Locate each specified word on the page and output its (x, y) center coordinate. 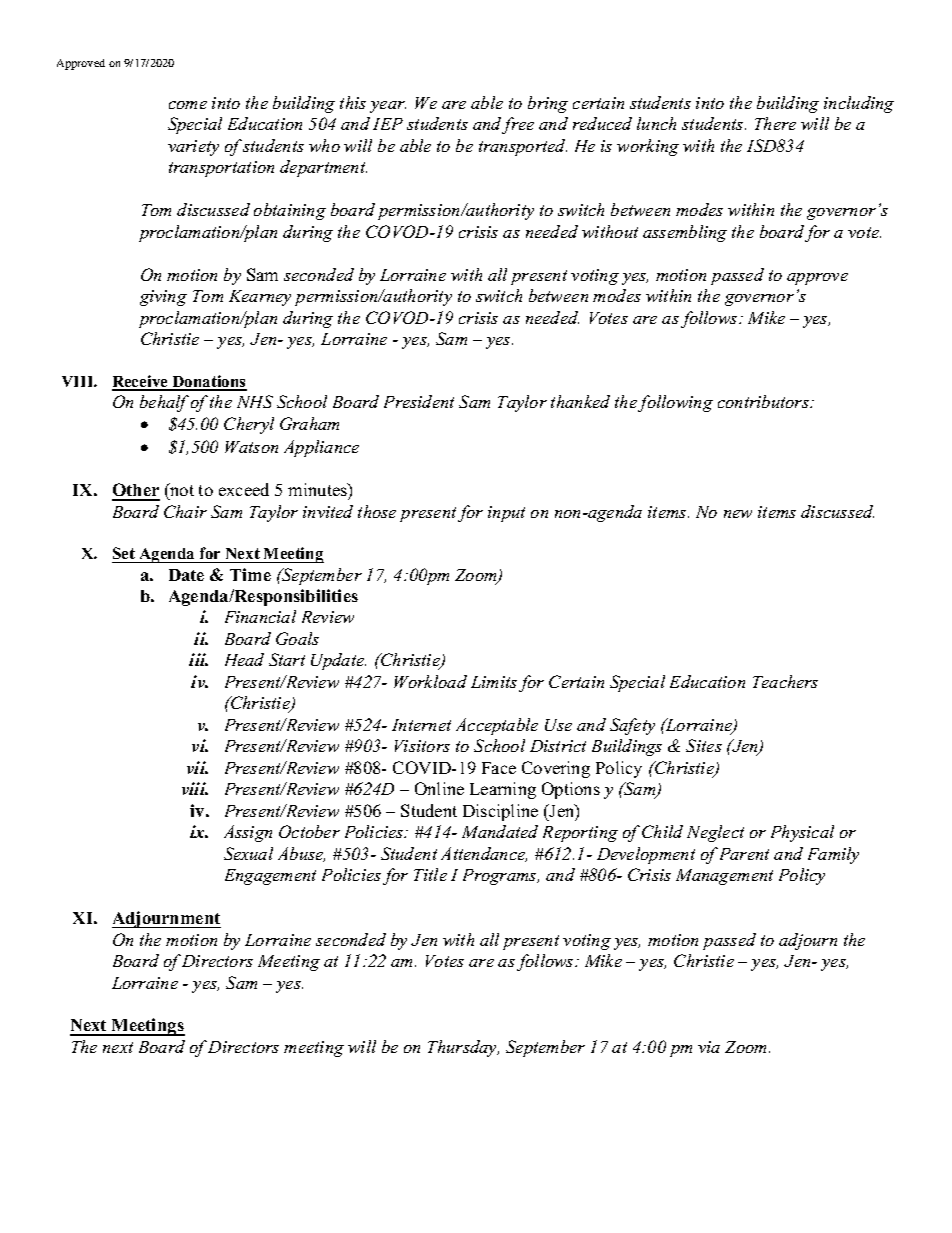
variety (193, 148)
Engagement (270, 877)
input (506, 514)
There (775, 123)
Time (250, 574)
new (738, 514)
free (518, 125)
